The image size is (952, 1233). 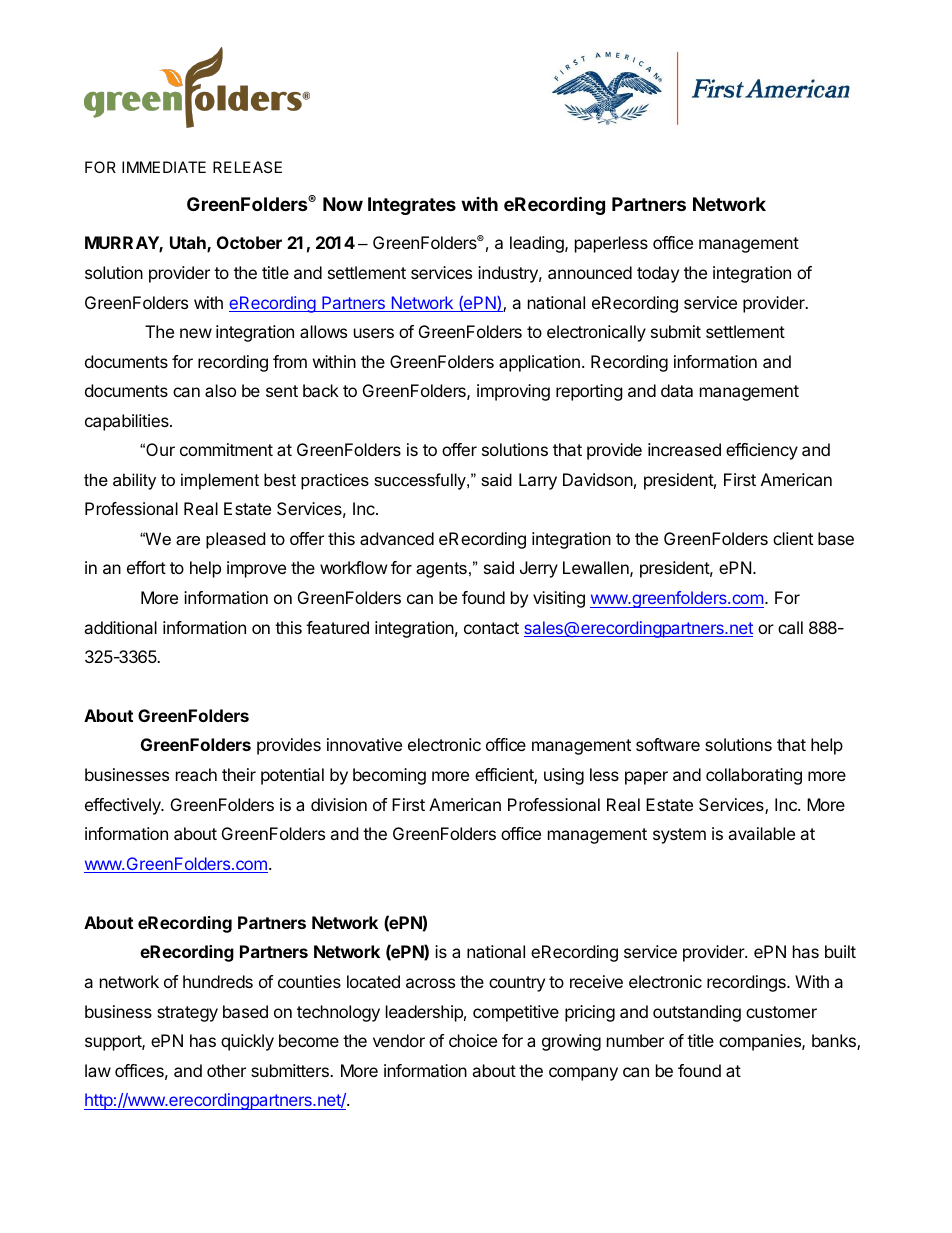 What do you see at coordinates (412, 206) in the screenshot?
I see `Integrates` at bounding box center [412, 206].
